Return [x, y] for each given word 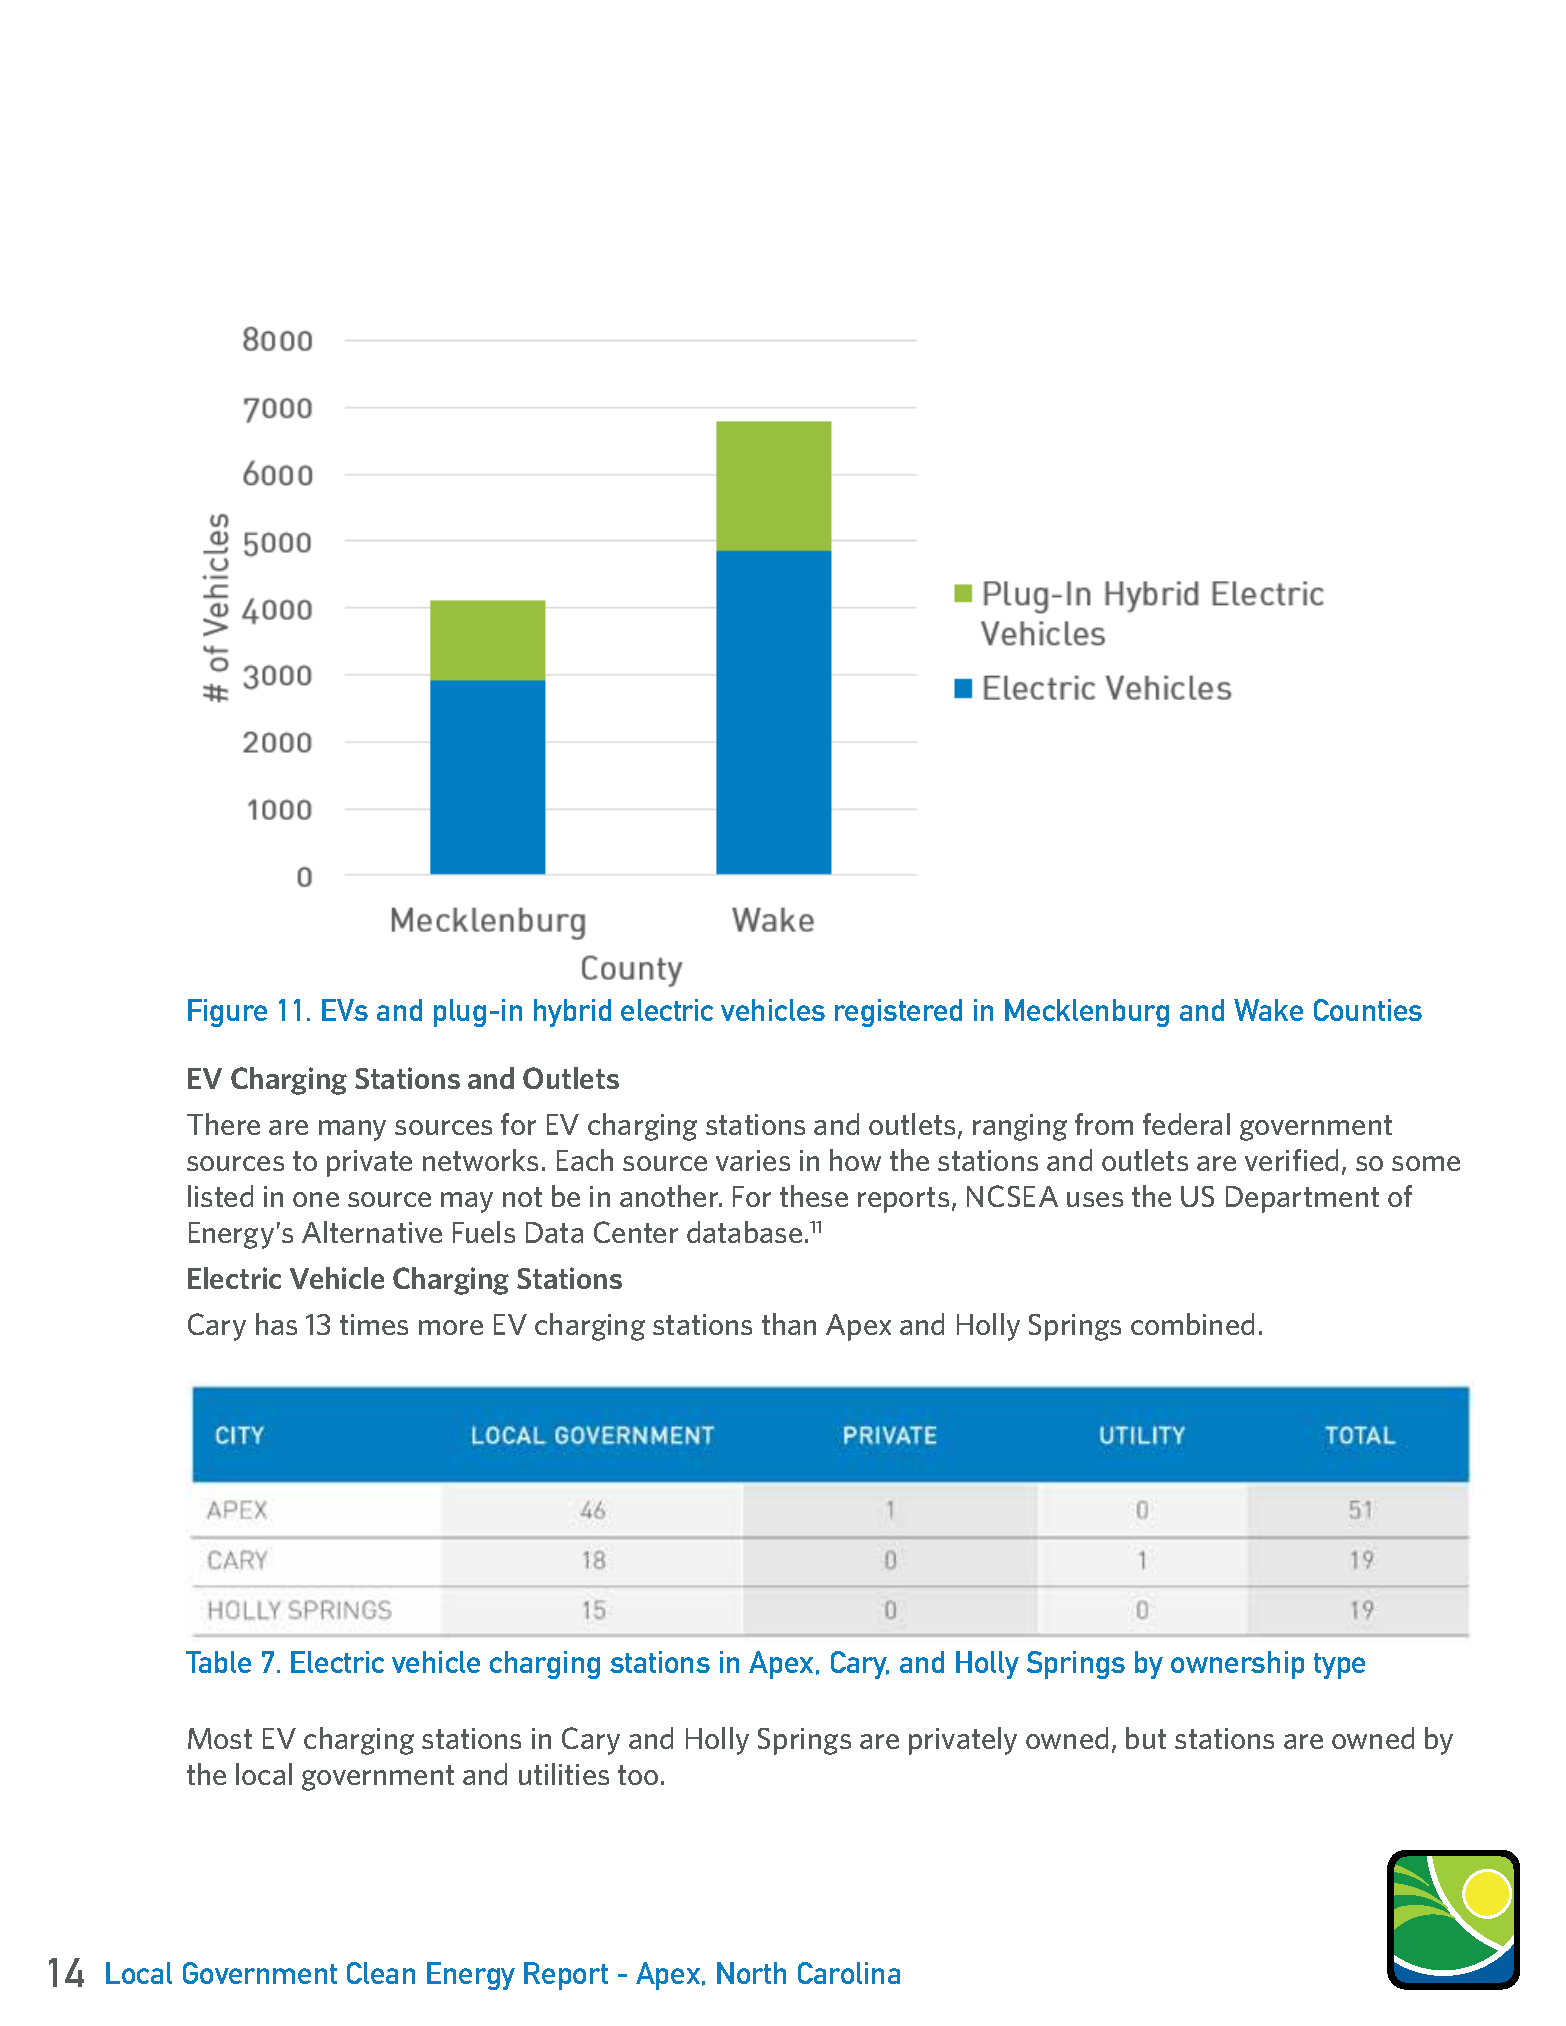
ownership [1237, 1665]
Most [220, 1738]
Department [1302, 1199]
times [374, 1324]
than [789, 1324]
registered [898, 1013]
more [451, 1327]
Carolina [849, 1973]
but [1146, 1738]
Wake [1268, 1010]
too [638, 1775]
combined [1192, 1324]
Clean [381, 1973]
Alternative [372, 1232]
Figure [227, 1013]
